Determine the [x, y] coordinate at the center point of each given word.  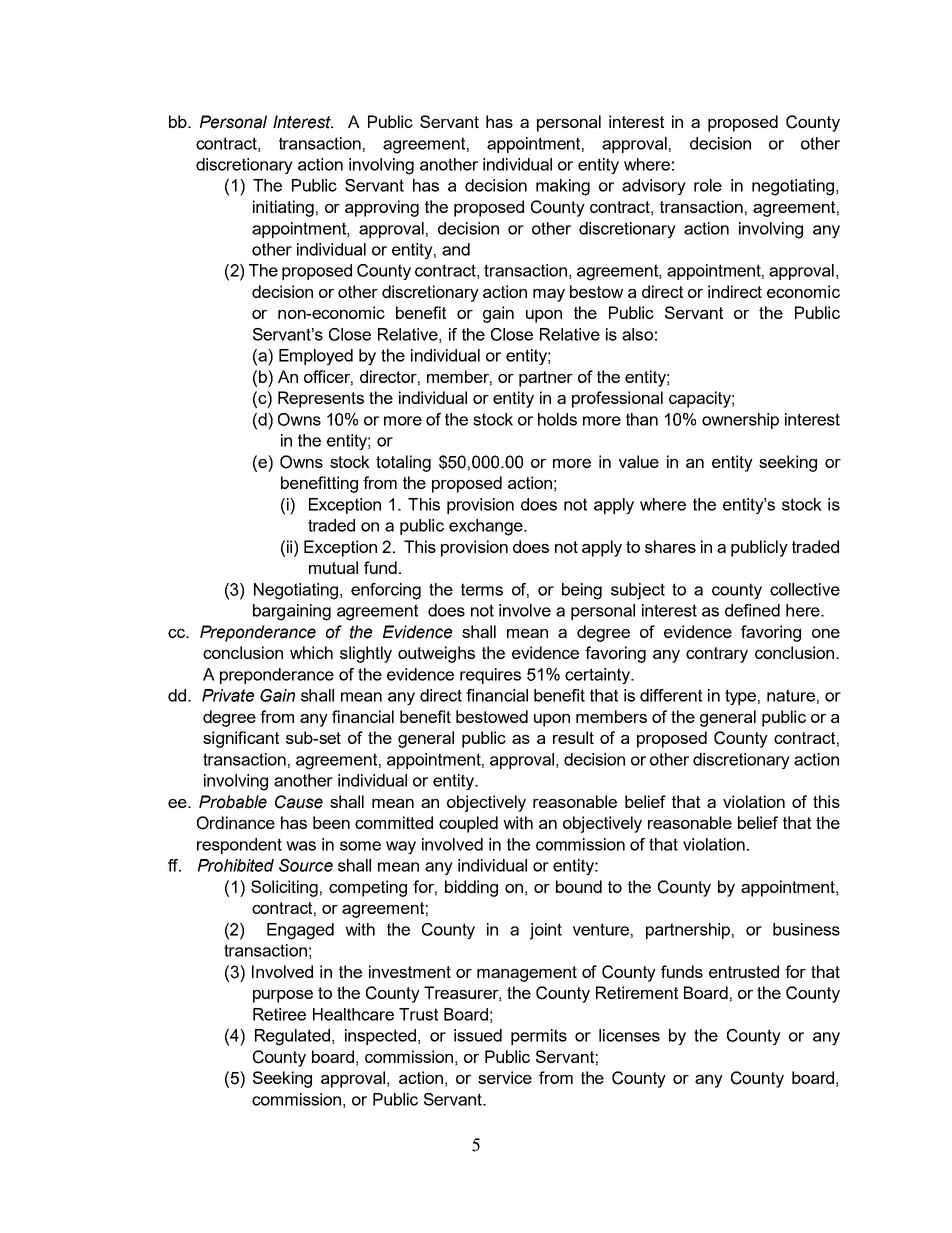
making [563, 187]
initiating [283, 208]
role [708, 185]
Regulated [294, 1037]
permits [539, 1037]
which [311, 652]
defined [752, 610]
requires [490, 676]
